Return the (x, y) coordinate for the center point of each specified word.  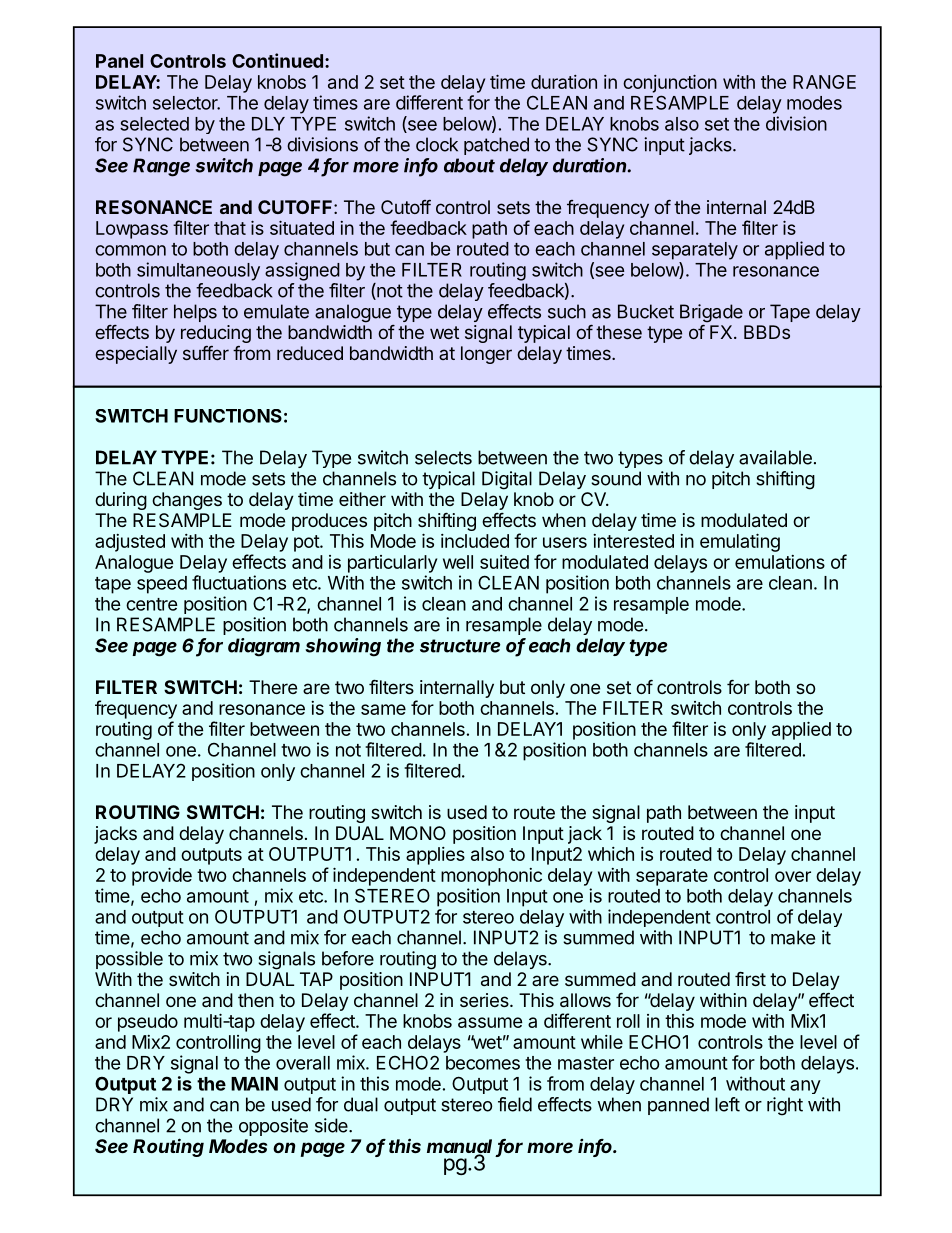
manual (459, 1147)
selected (154, 124)
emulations (780, 562)
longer (486, 355)
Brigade (711, 313)
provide (162, 877)
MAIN (254, 1084)
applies (435, 856)
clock (437, 144)
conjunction (670, 84)
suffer (206, 353)
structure (460, 646)
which (611, 854)
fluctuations (239, 582)
